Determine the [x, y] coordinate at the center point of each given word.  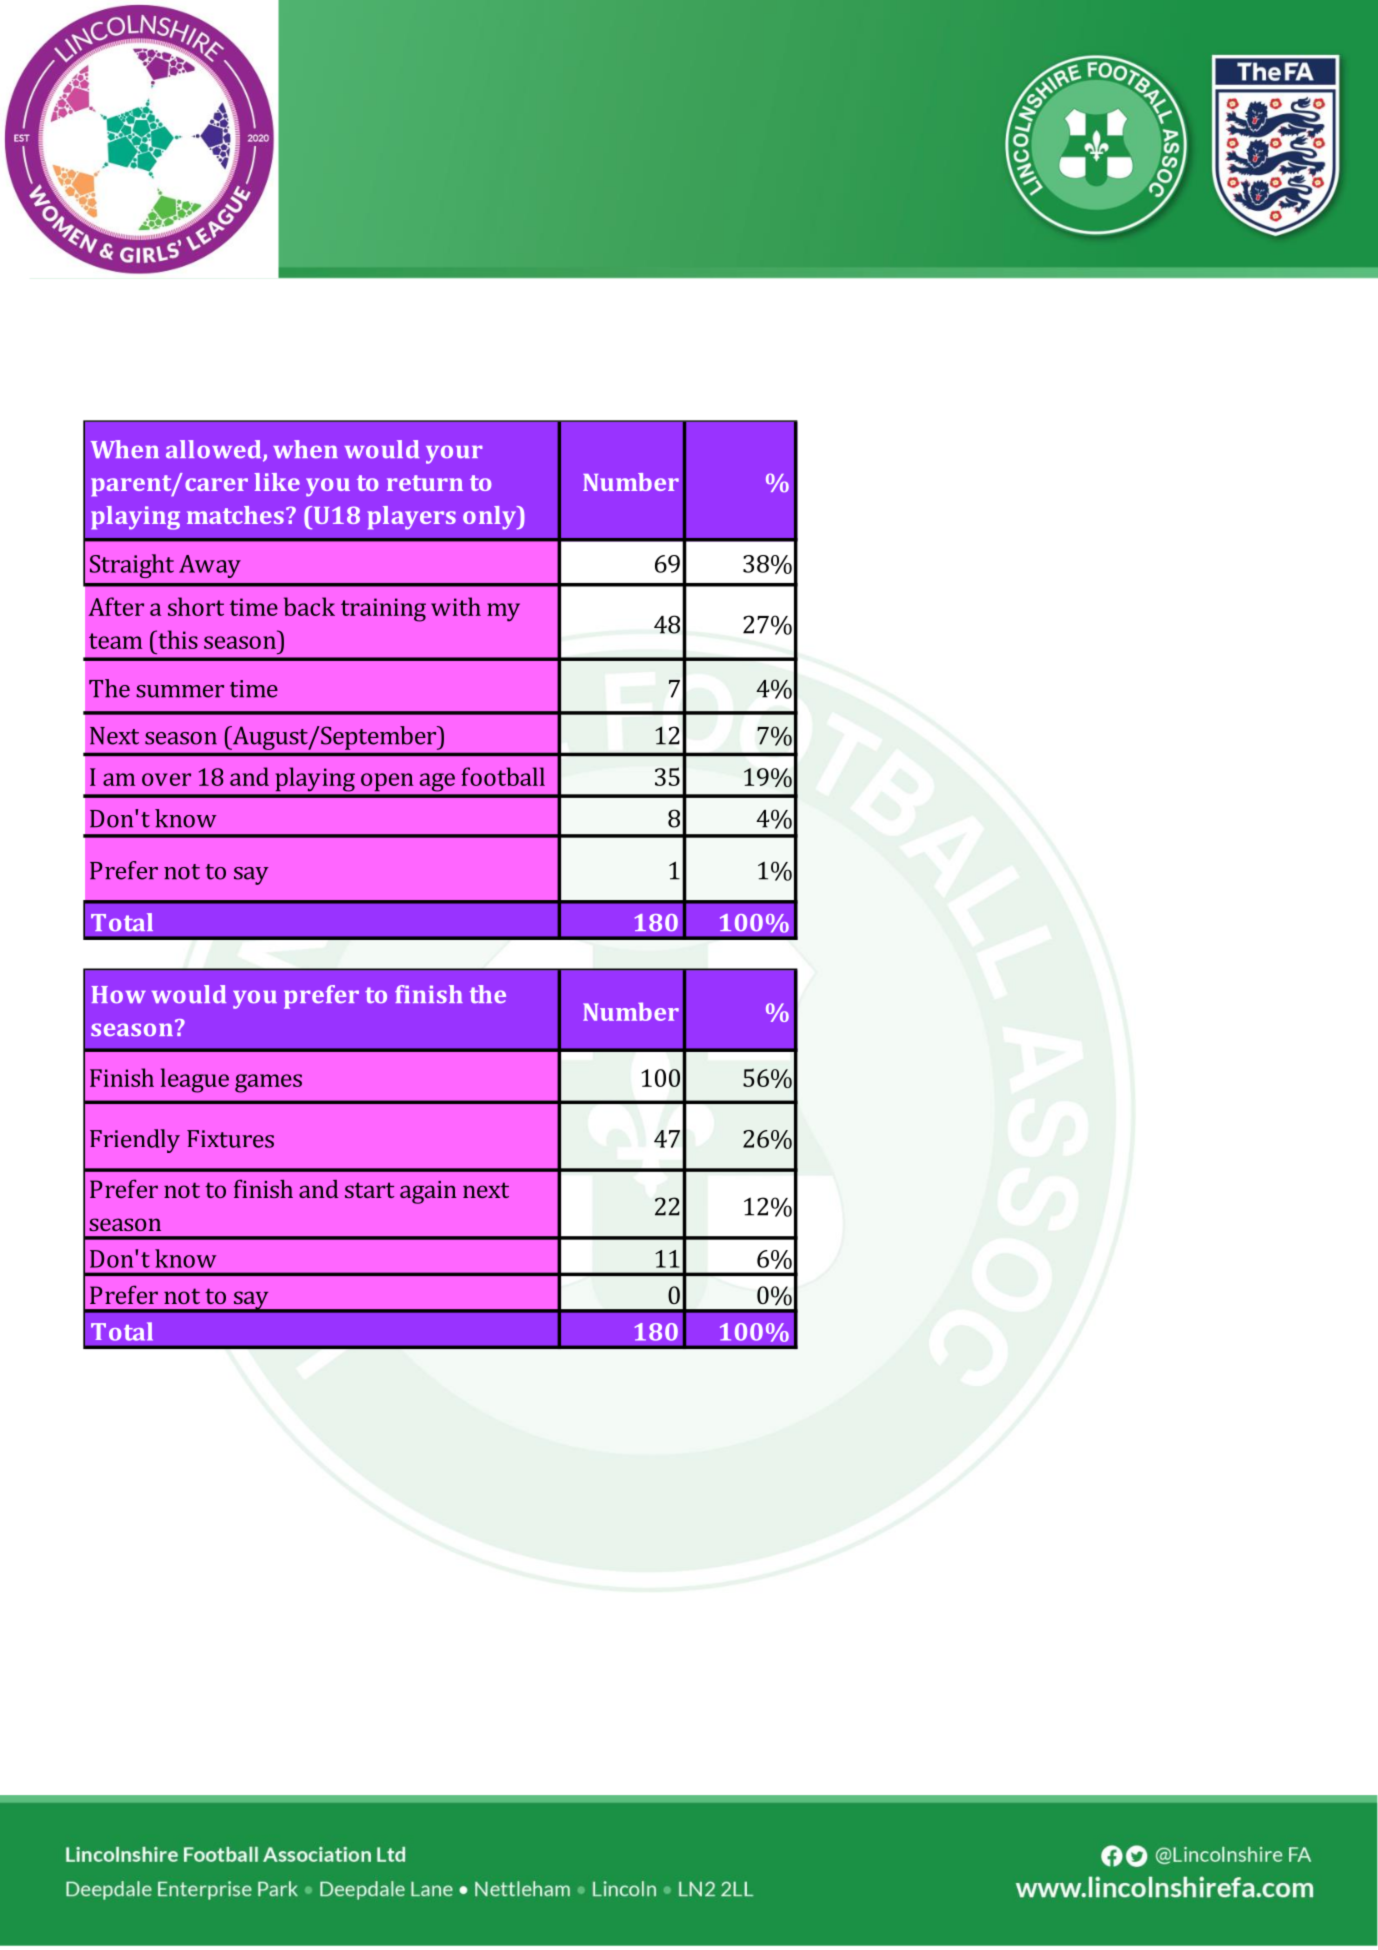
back [309, 606]
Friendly [135, 1141]
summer [180, 691]
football [503, 776]
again [428, 1192]
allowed [215, 450]
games [268, 1083]
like [277, 482]
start [370, 1190]
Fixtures [230, 1139]
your [454, 454]
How [119, 994]
